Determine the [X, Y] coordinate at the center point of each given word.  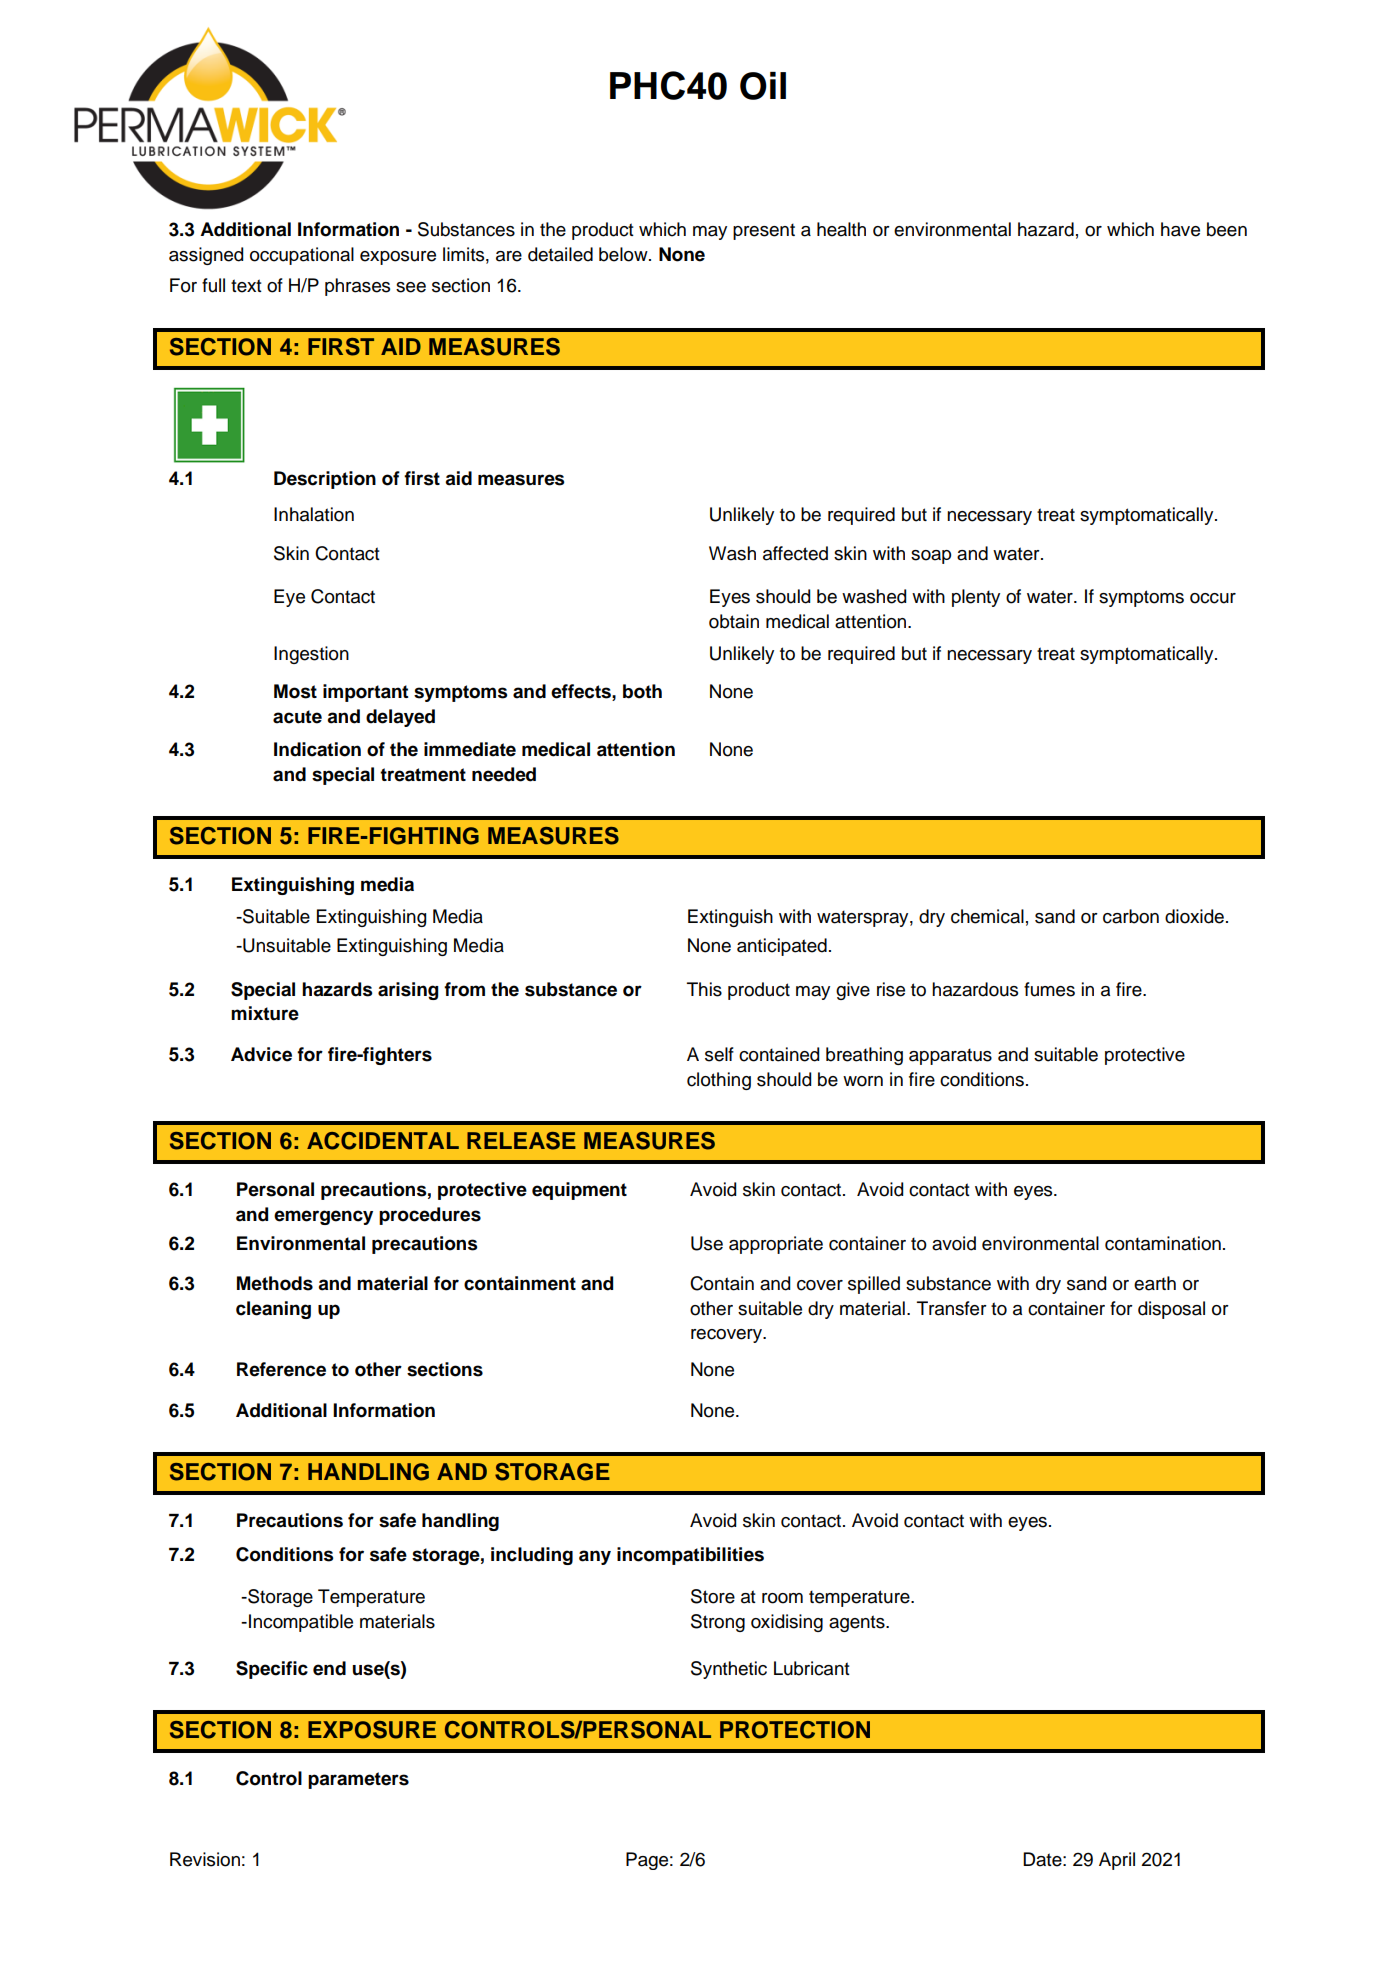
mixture [265, 1013]
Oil [763, 86]
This [704, 989]
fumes [1049, 989]
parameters [358, 1780]
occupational [302, 256]
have [1180, 229]
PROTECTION [795, 1730]
